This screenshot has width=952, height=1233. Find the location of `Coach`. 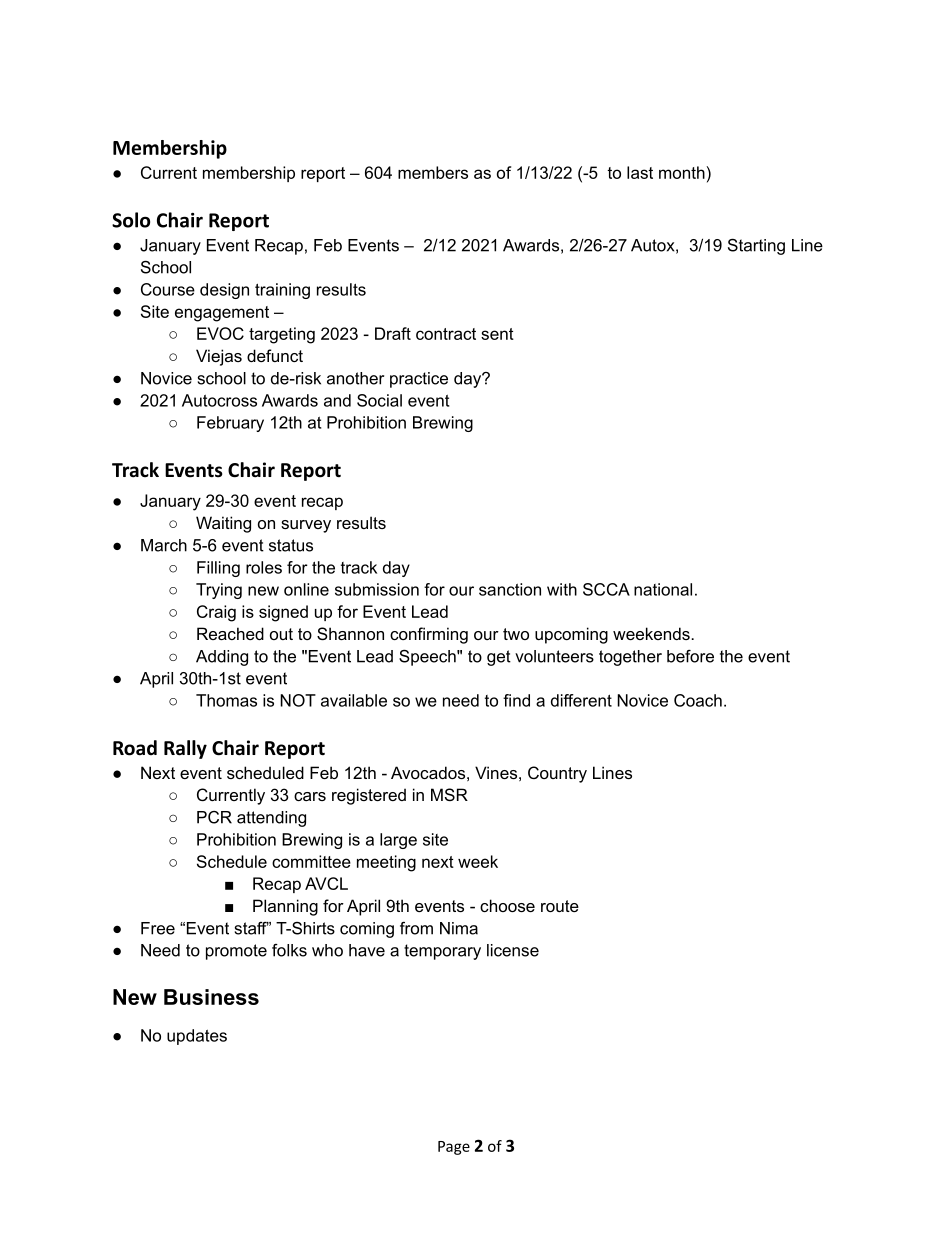

Coach is located at coordinates (698, 700).
